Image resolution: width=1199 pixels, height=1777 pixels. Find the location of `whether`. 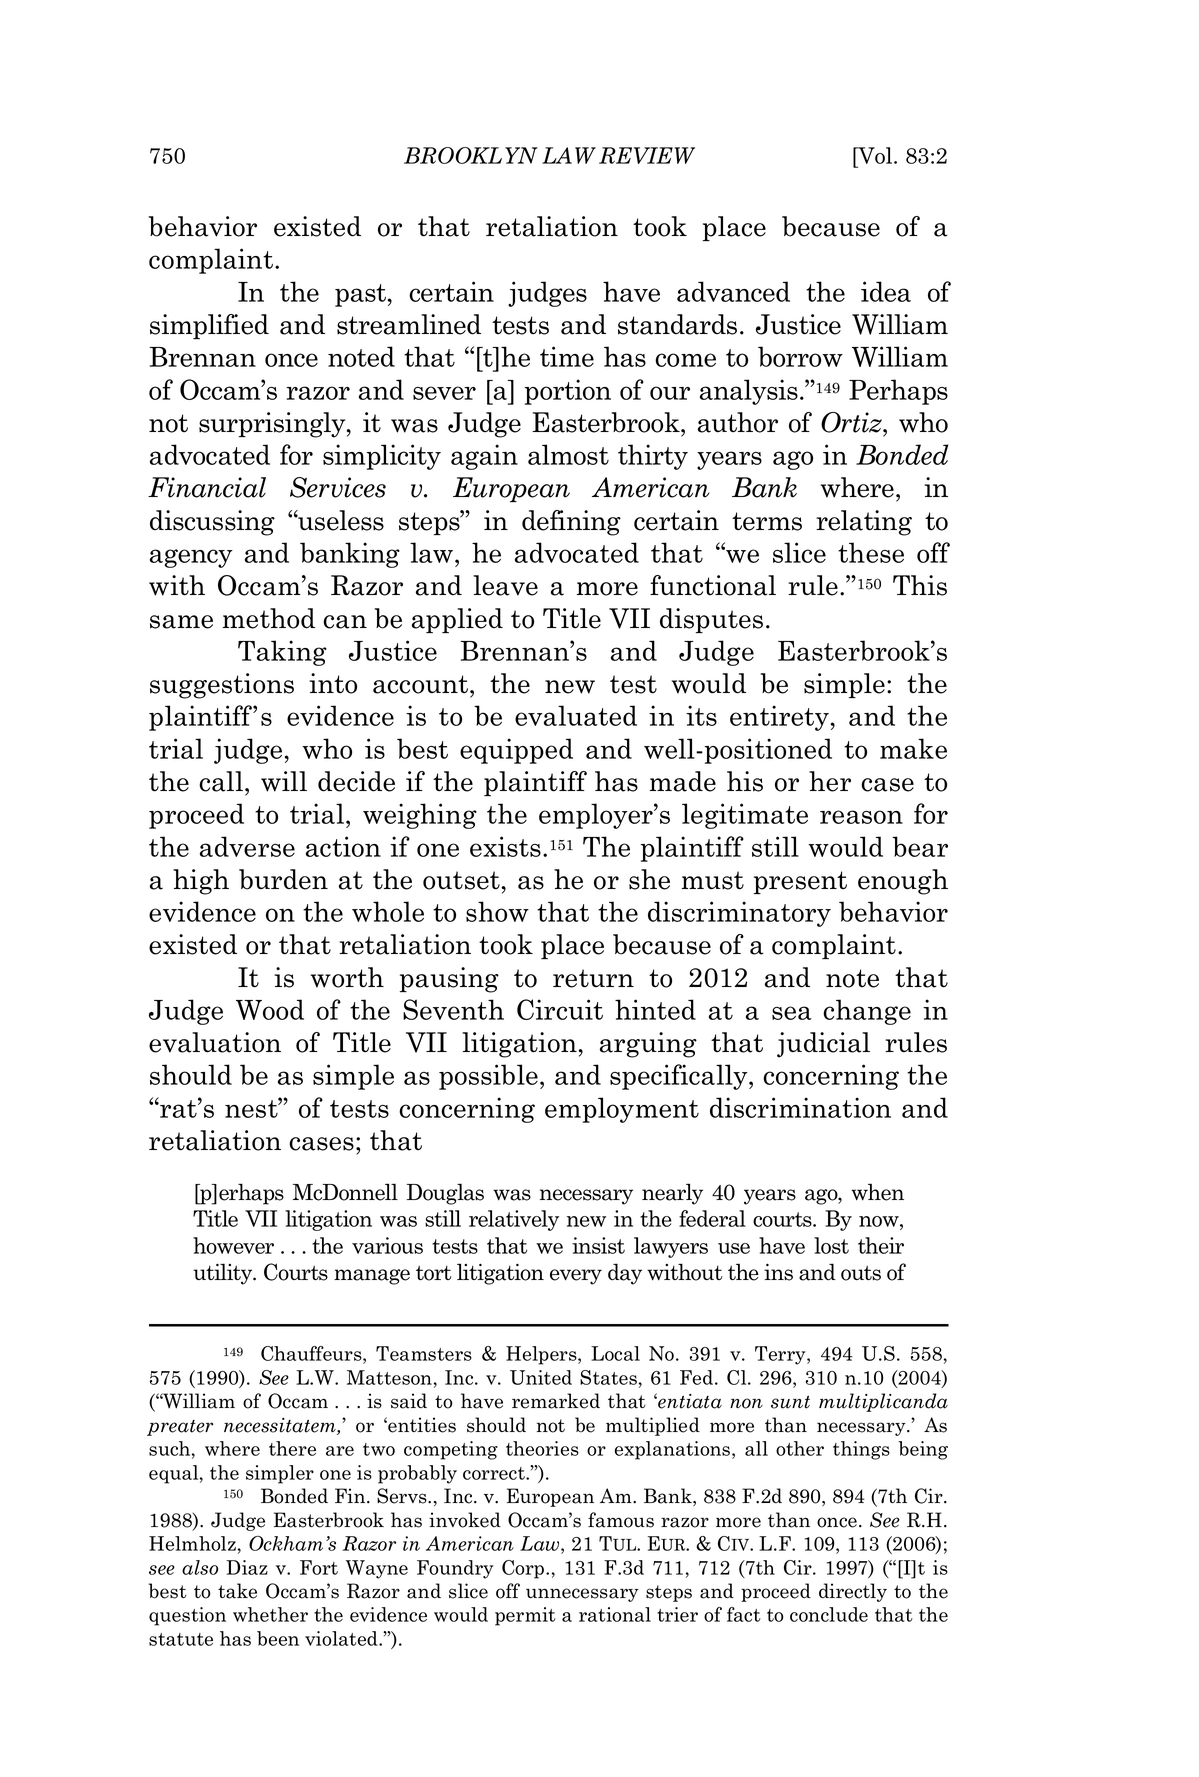

whether is located at coordinates (270, 1614).
